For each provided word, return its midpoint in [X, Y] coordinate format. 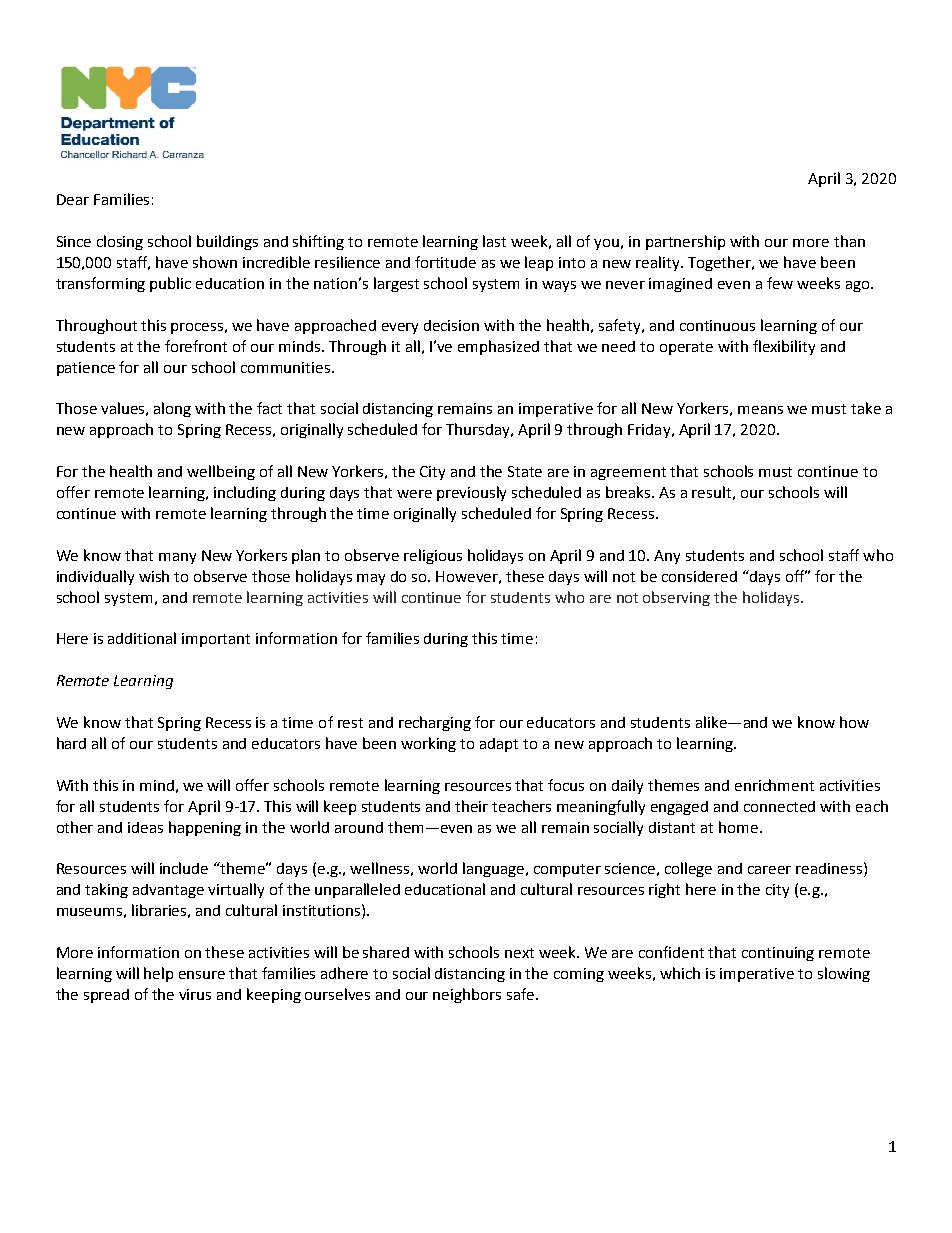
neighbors [467, 995]
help [158, 974]
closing [120, 242]
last [494, 241]
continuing [778, 954]
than [849, 241]
